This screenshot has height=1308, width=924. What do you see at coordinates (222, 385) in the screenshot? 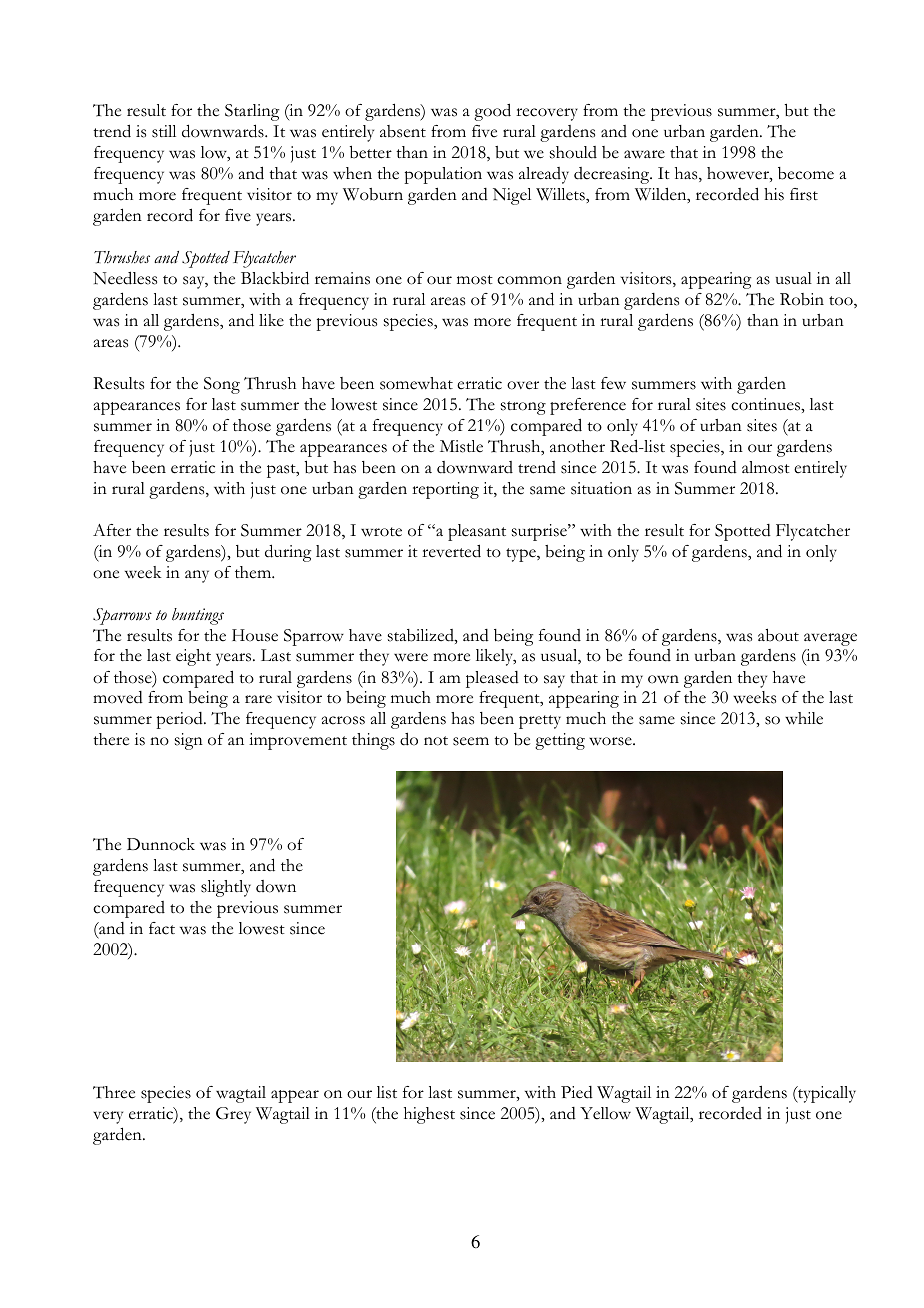
I see `Song` at bounding box center [222, 385].
